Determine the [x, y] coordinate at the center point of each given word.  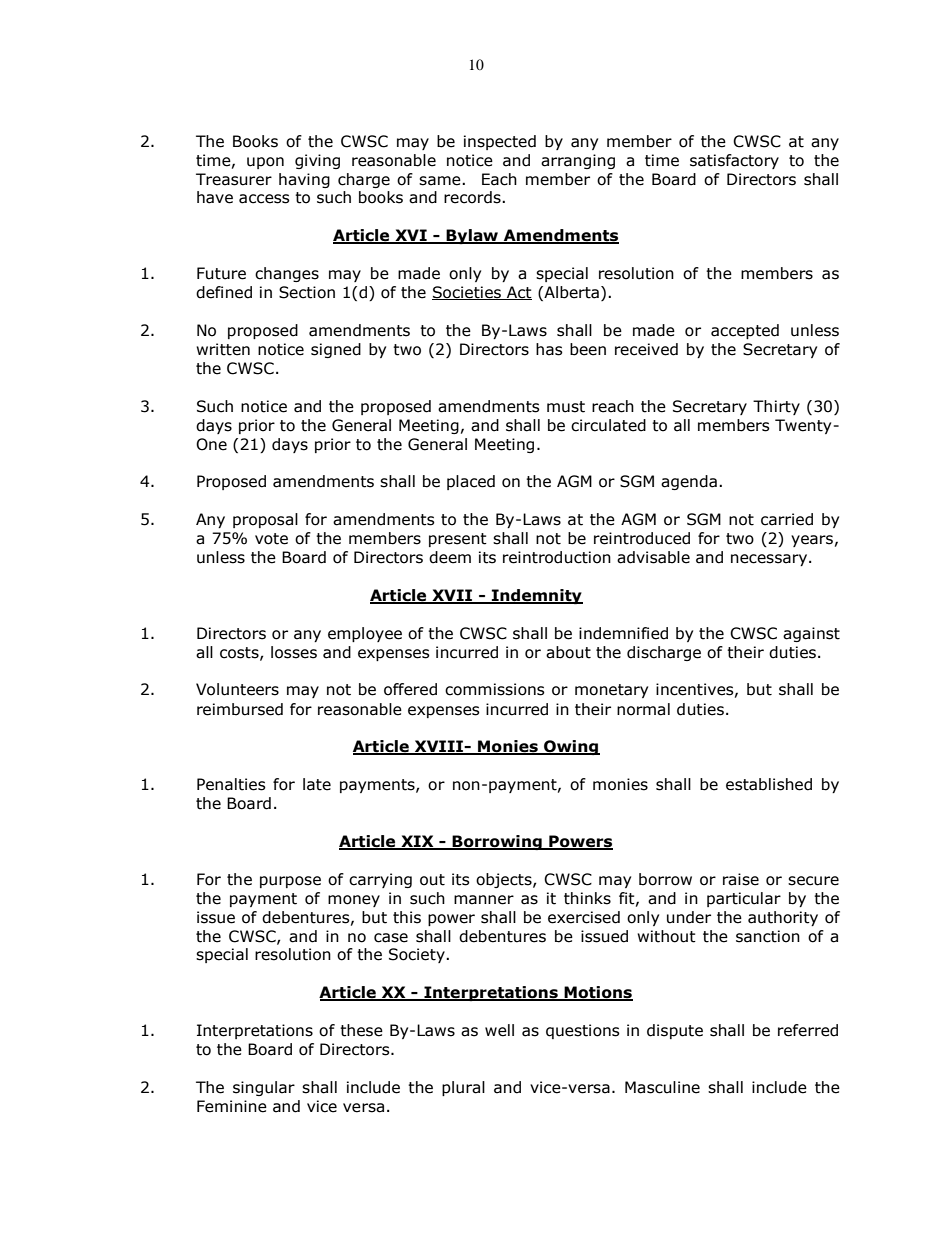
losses [294, 652]
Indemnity [536, 596]
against [811, 634]
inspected [500, 142]
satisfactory [734, 161]
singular [264, 1088]
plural [463, 1088]
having [304, 180]
